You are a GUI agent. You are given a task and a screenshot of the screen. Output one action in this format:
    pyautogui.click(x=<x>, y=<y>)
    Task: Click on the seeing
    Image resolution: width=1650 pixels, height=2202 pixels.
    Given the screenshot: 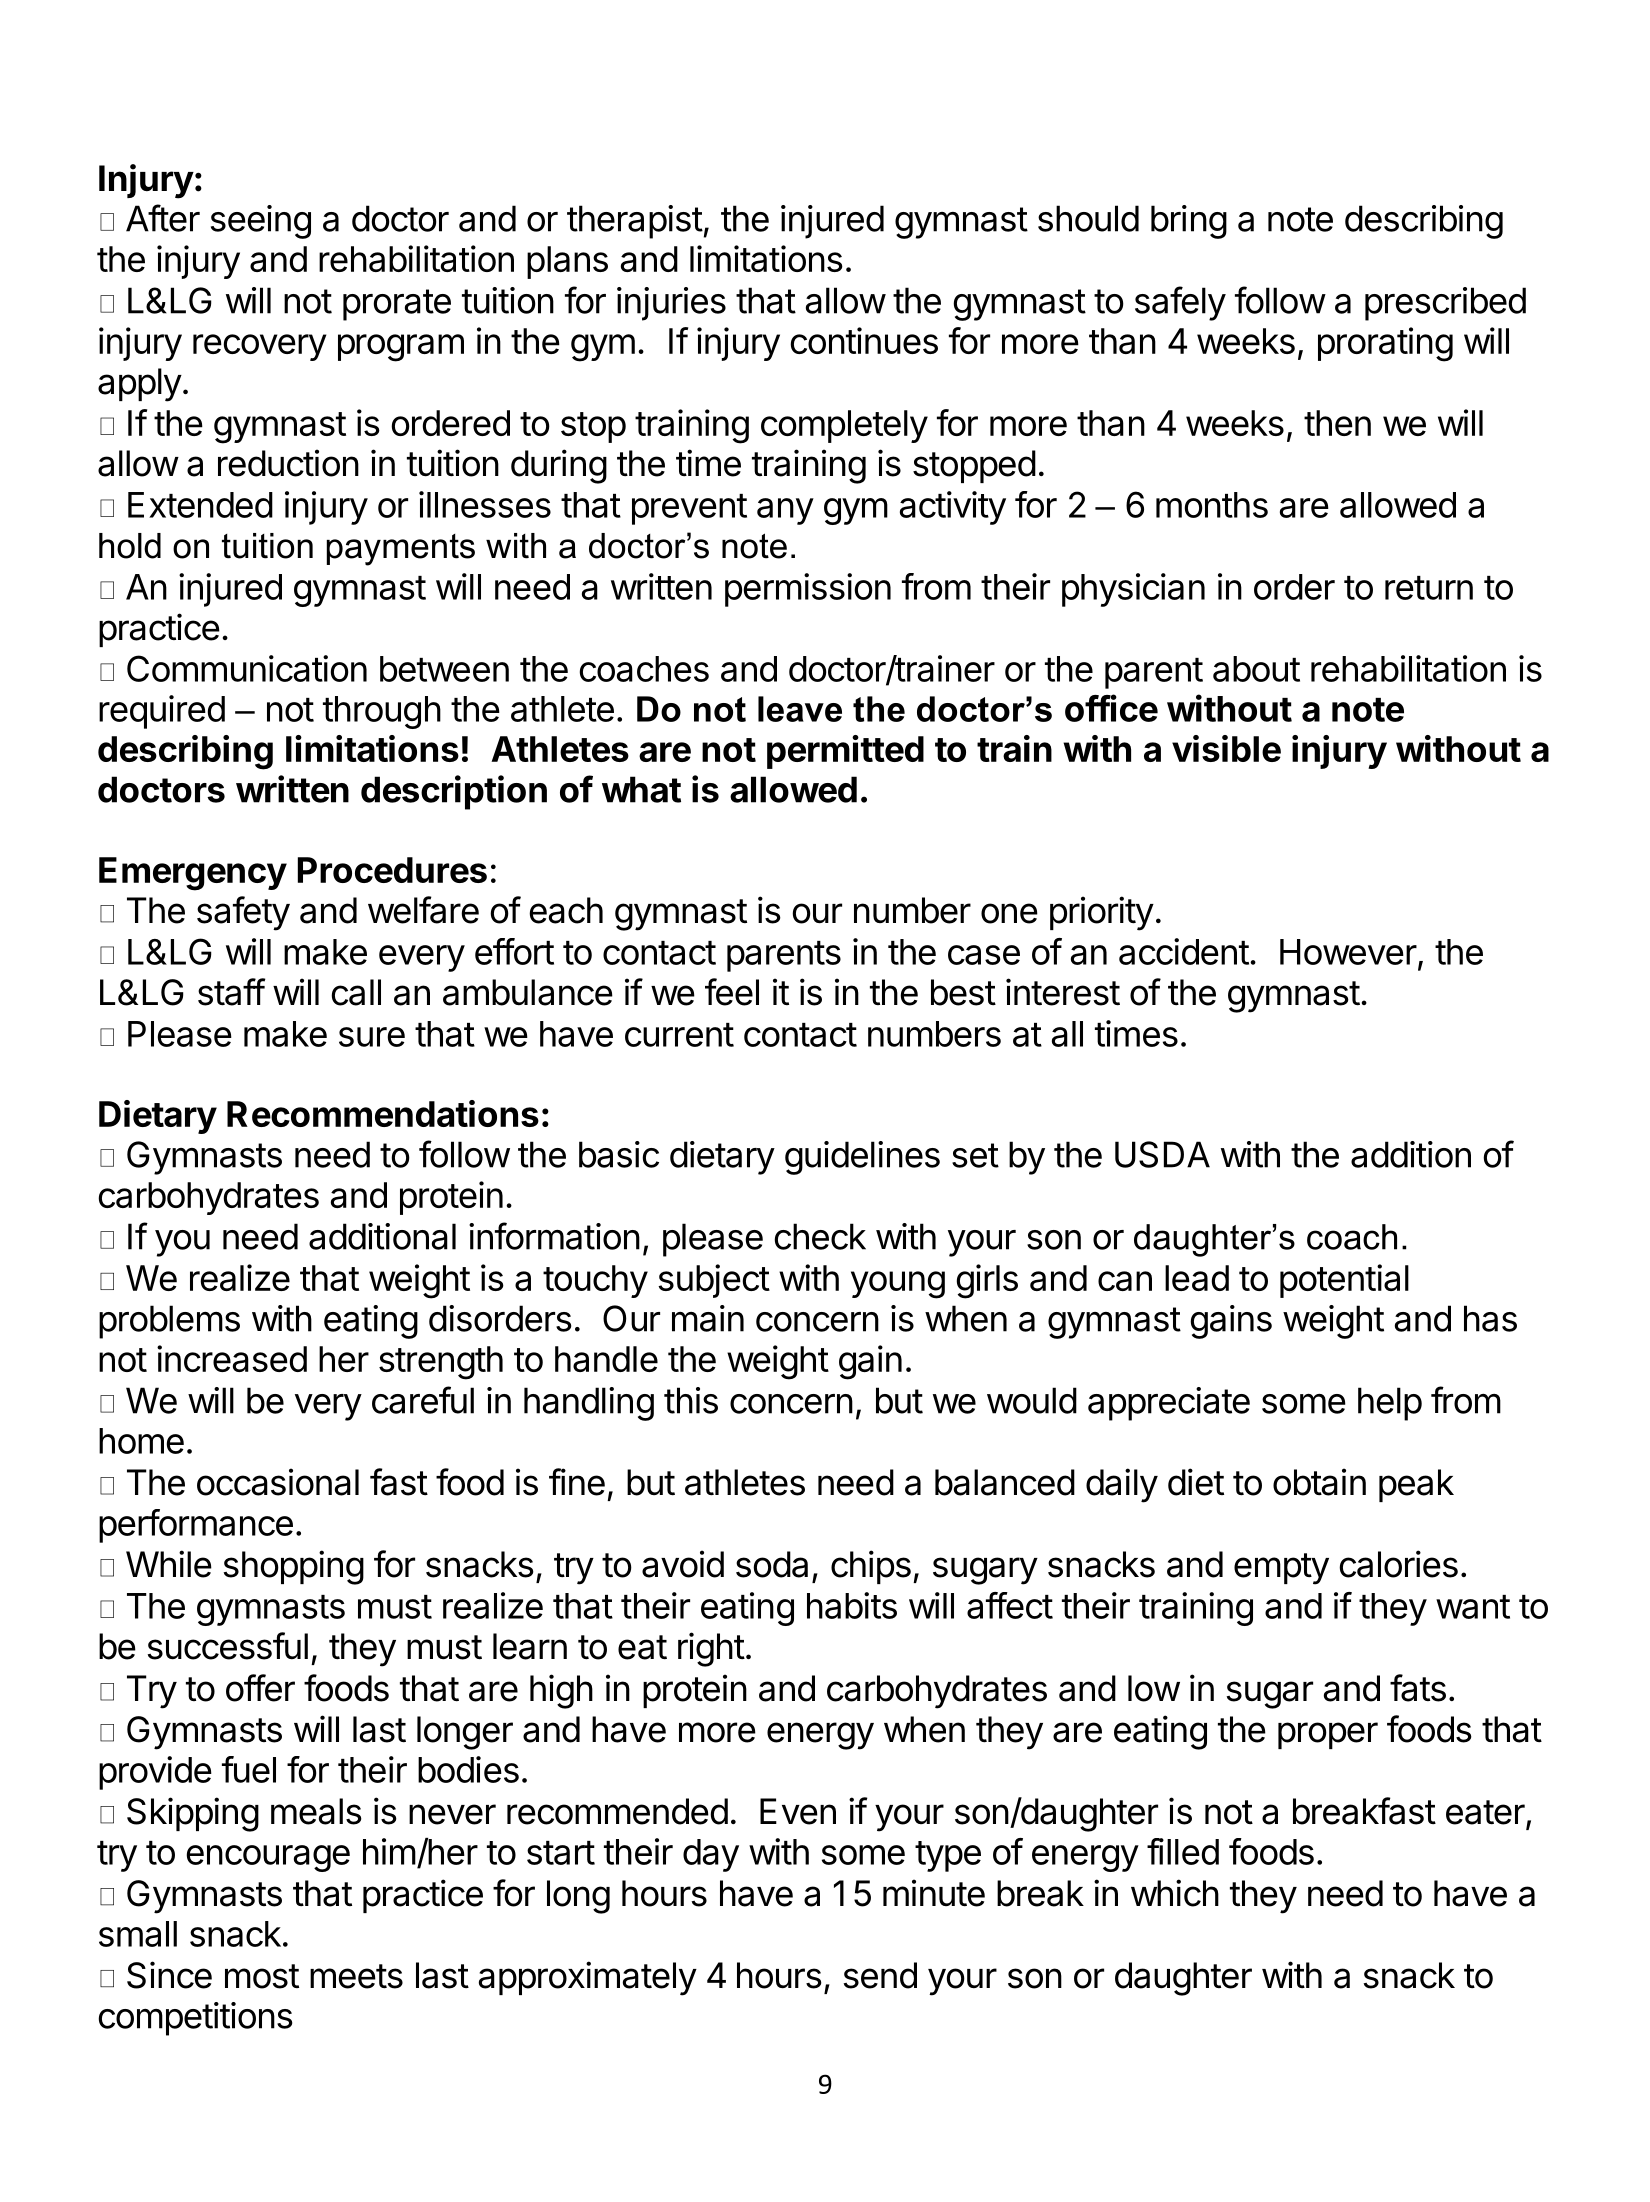 What is the action you would take?
    pyautogui.click(x=261, y=222)
